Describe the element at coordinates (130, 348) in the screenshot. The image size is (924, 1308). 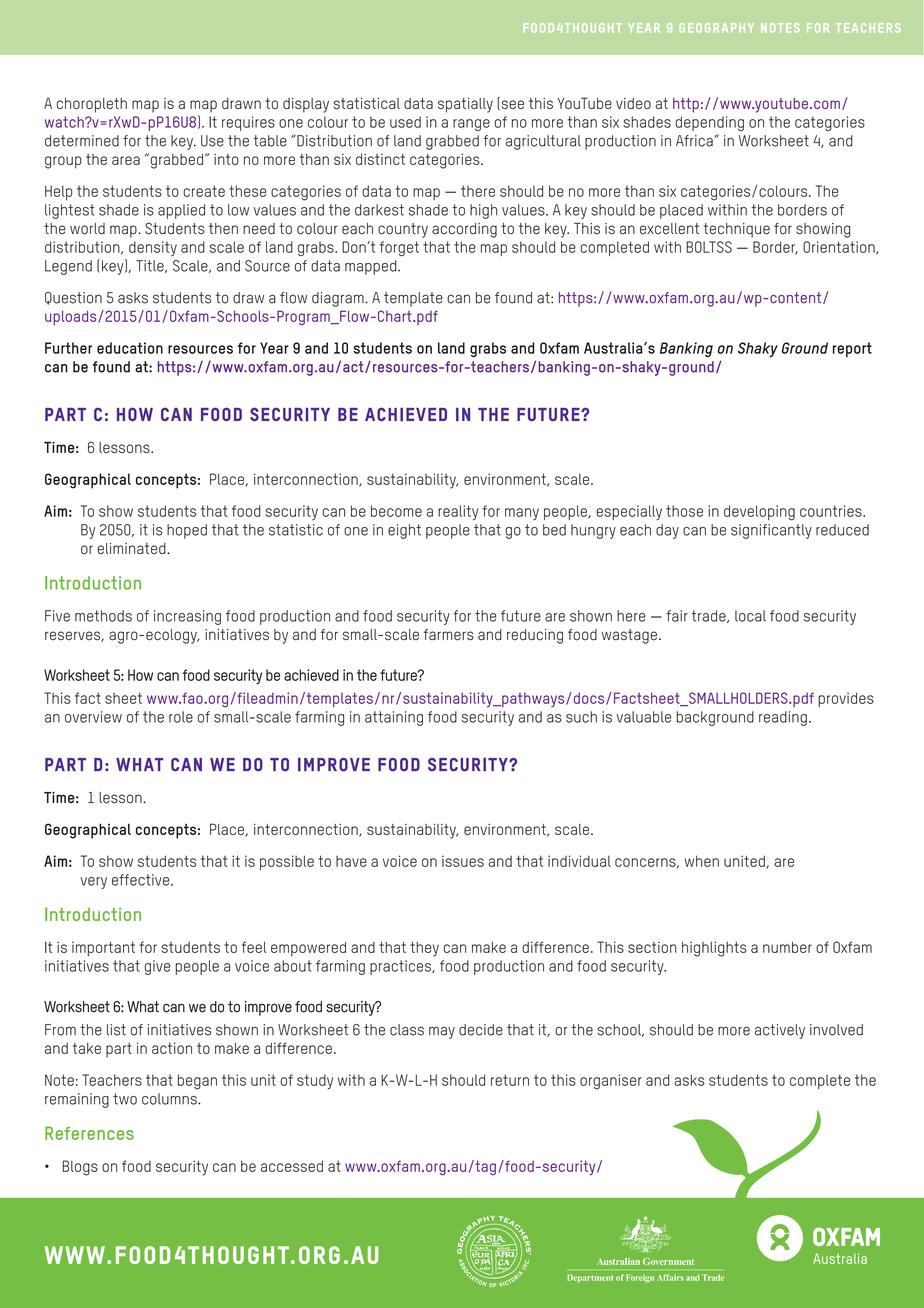
I see `education` at that location.
